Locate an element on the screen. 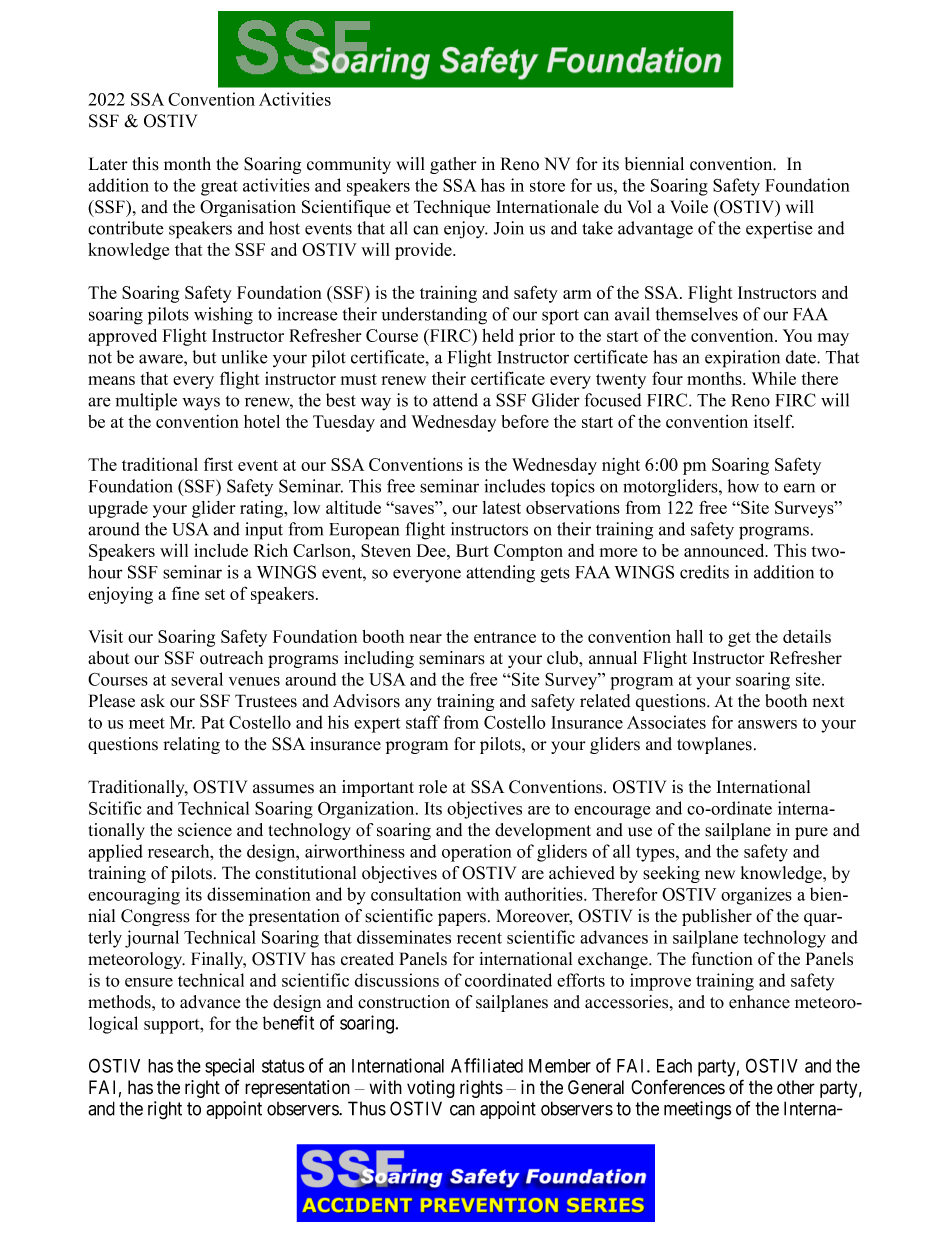  special is located at coordinates (229, 1067).
